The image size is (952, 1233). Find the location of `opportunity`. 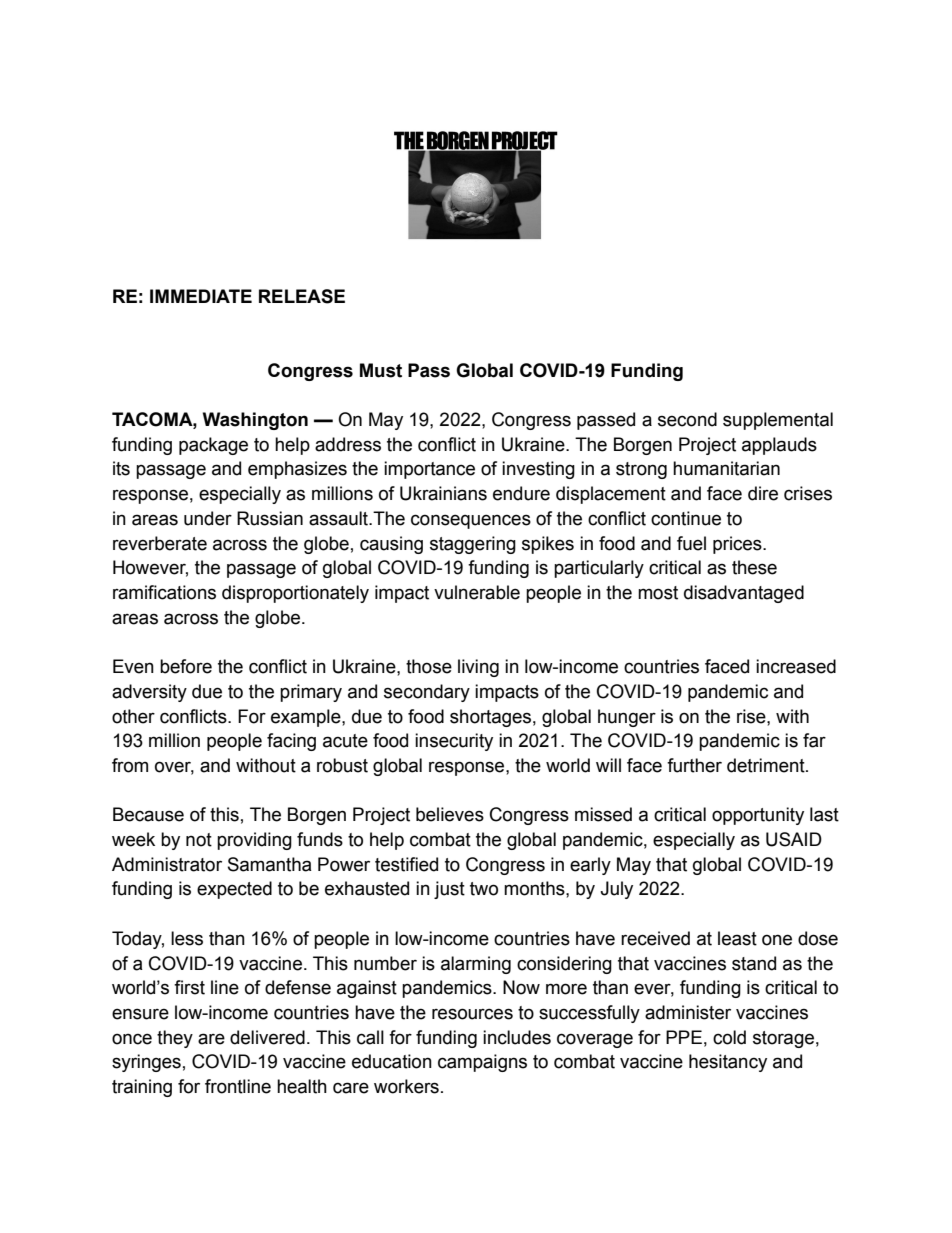

opportunity is located at coordinates (758, 816).
